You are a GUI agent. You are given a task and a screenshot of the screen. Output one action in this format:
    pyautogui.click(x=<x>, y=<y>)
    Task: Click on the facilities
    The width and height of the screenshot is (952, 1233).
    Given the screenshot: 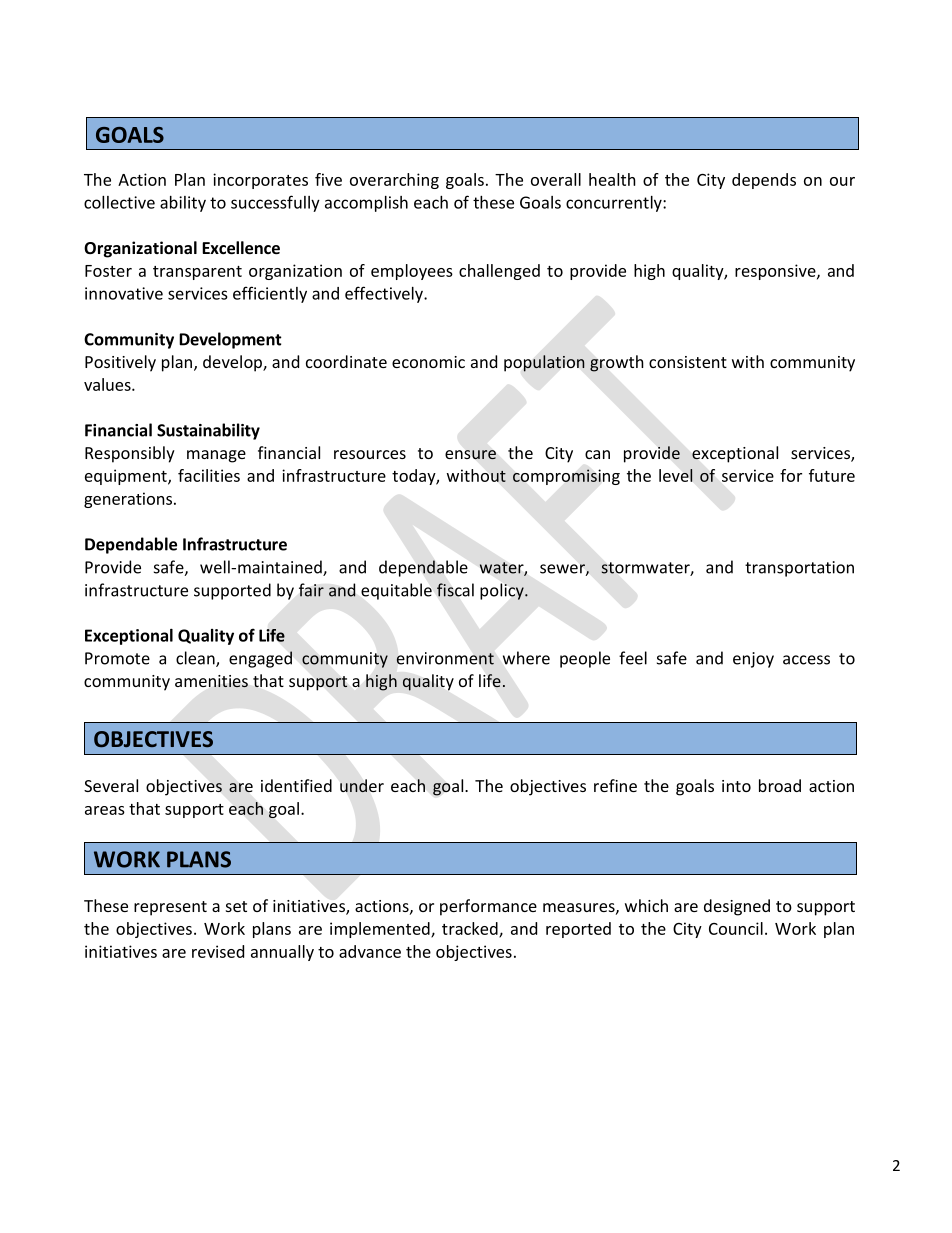 What is the action you would take?
    pyautogui.click(x=209, y=475)
